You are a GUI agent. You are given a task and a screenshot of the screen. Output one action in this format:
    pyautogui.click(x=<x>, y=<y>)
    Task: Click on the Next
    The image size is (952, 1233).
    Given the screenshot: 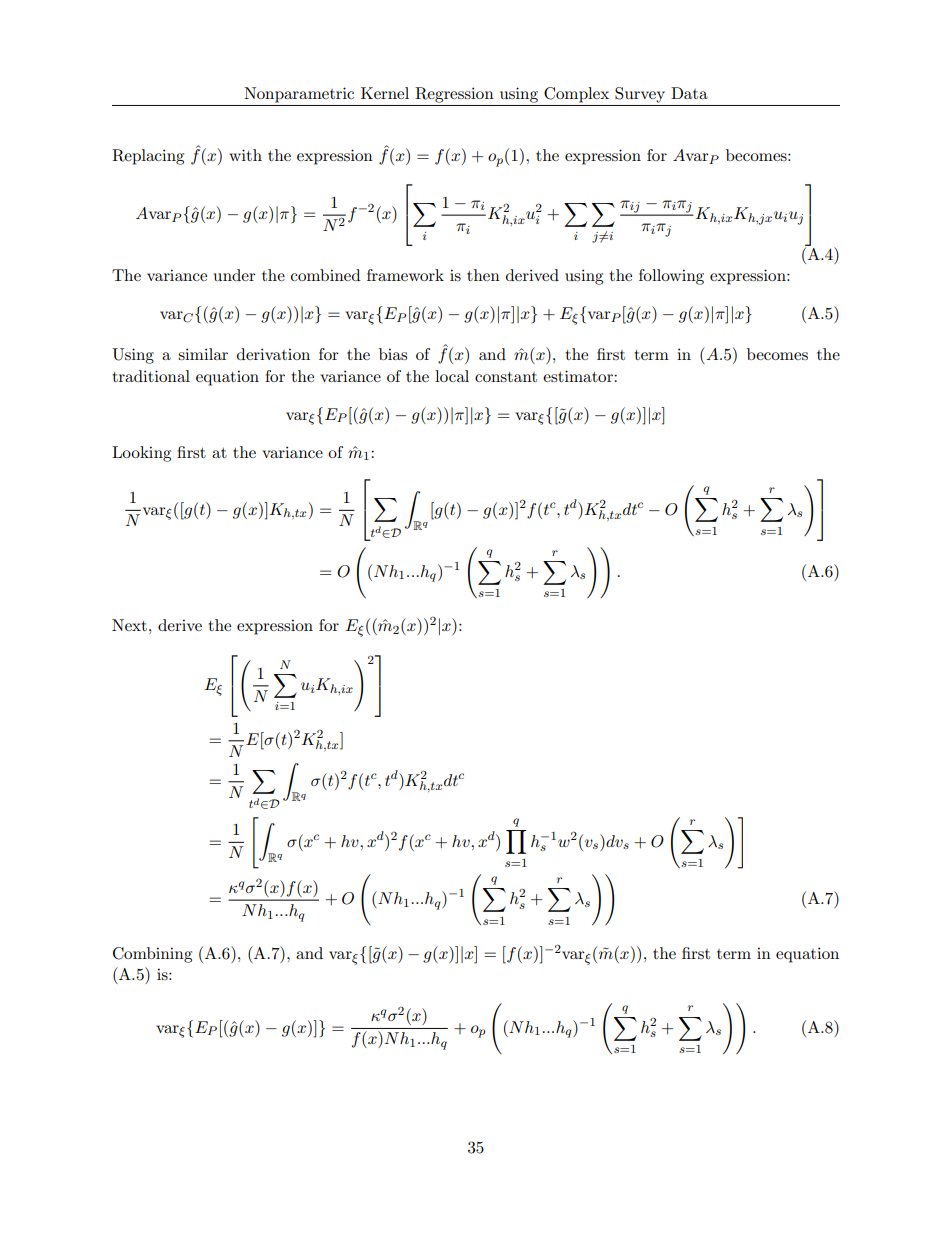 What is the action you would take?
    pyautogui.click(x=129, y=625)
